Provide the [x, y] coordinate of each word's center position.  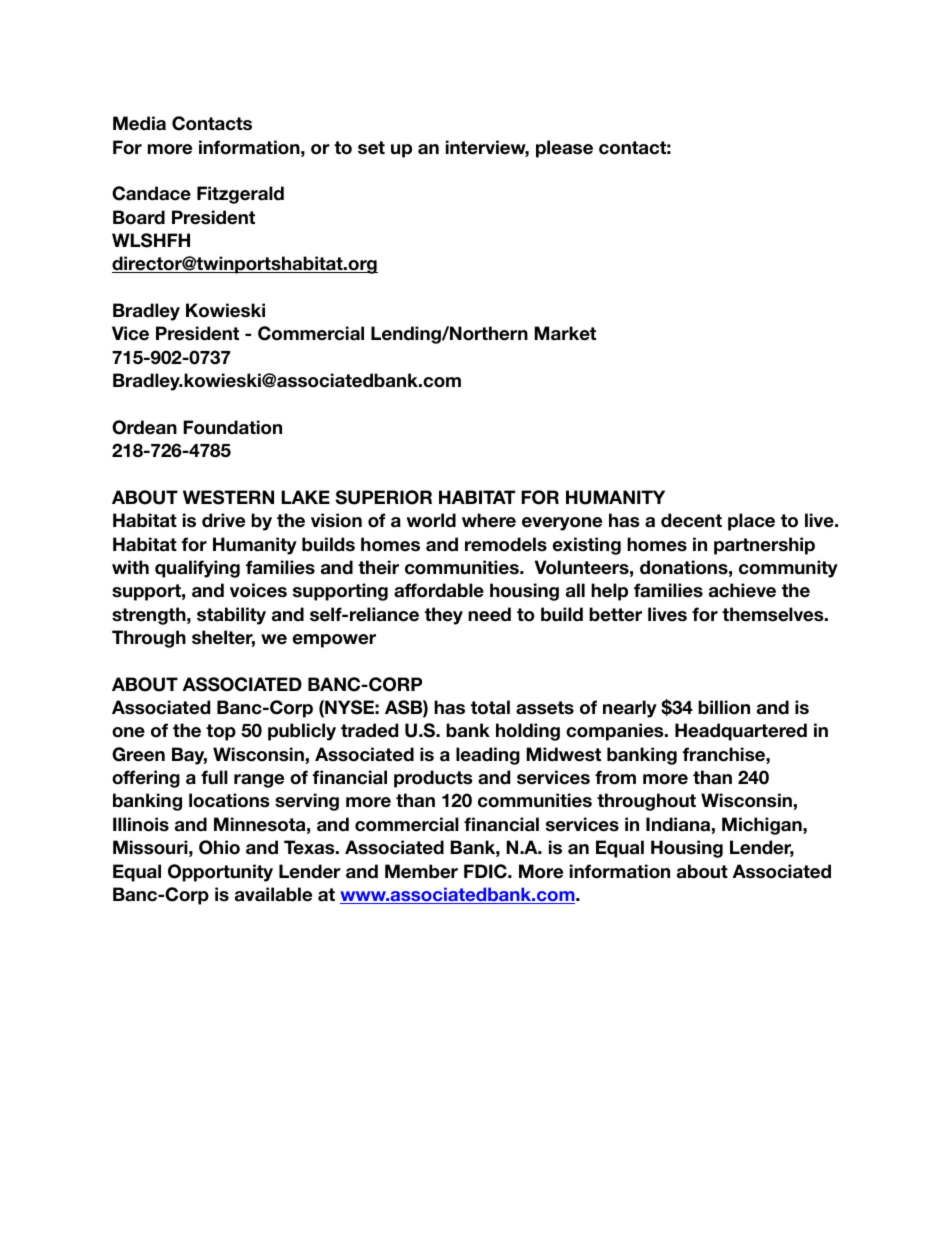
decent [691, 520]
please [564, 149]
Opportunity [220, 873]
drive [223, 520]
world [431, 520]
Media [139, 123]
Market [565, 333]
